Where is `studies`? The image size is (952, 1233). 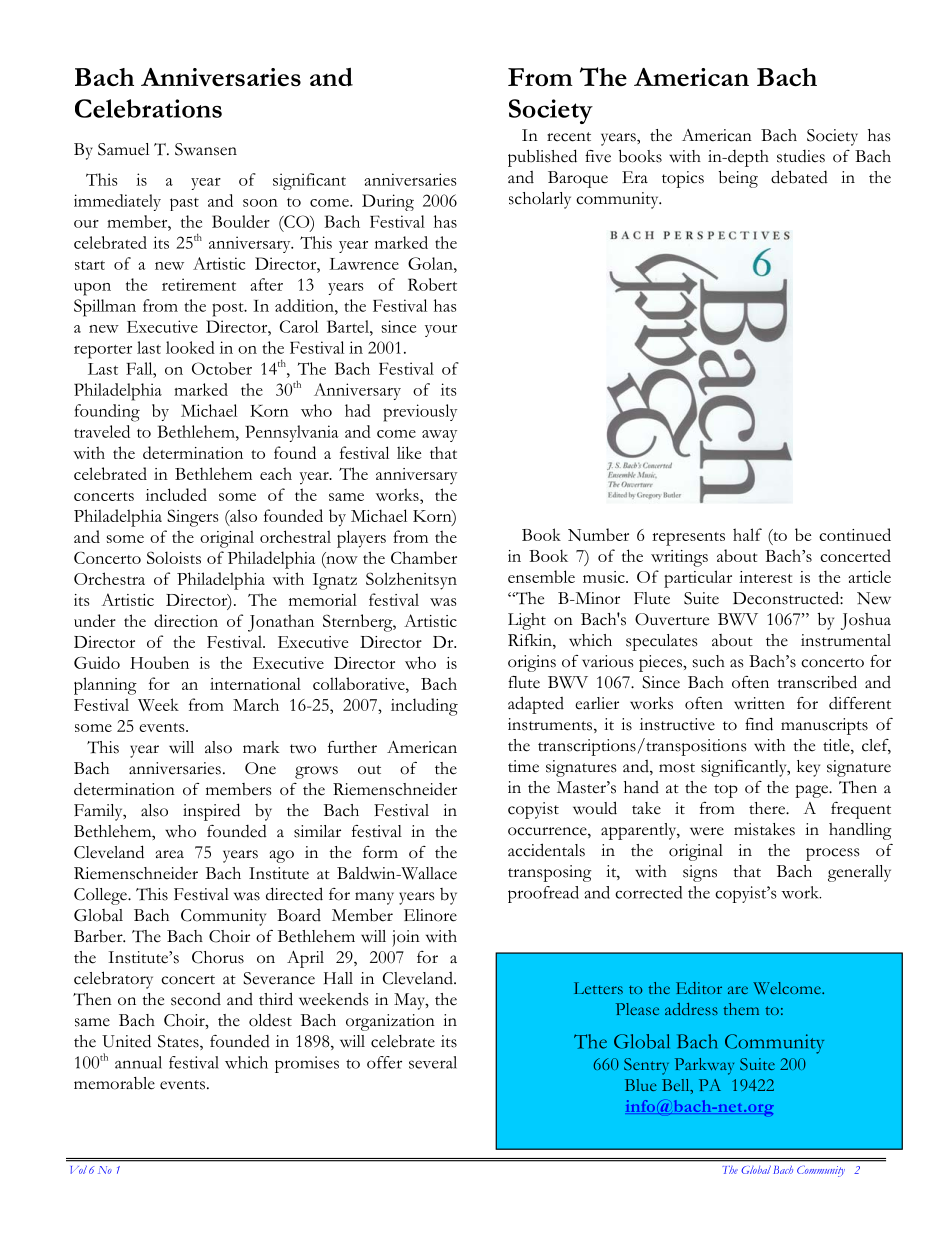
studies is located at coordinates (801, 156).
